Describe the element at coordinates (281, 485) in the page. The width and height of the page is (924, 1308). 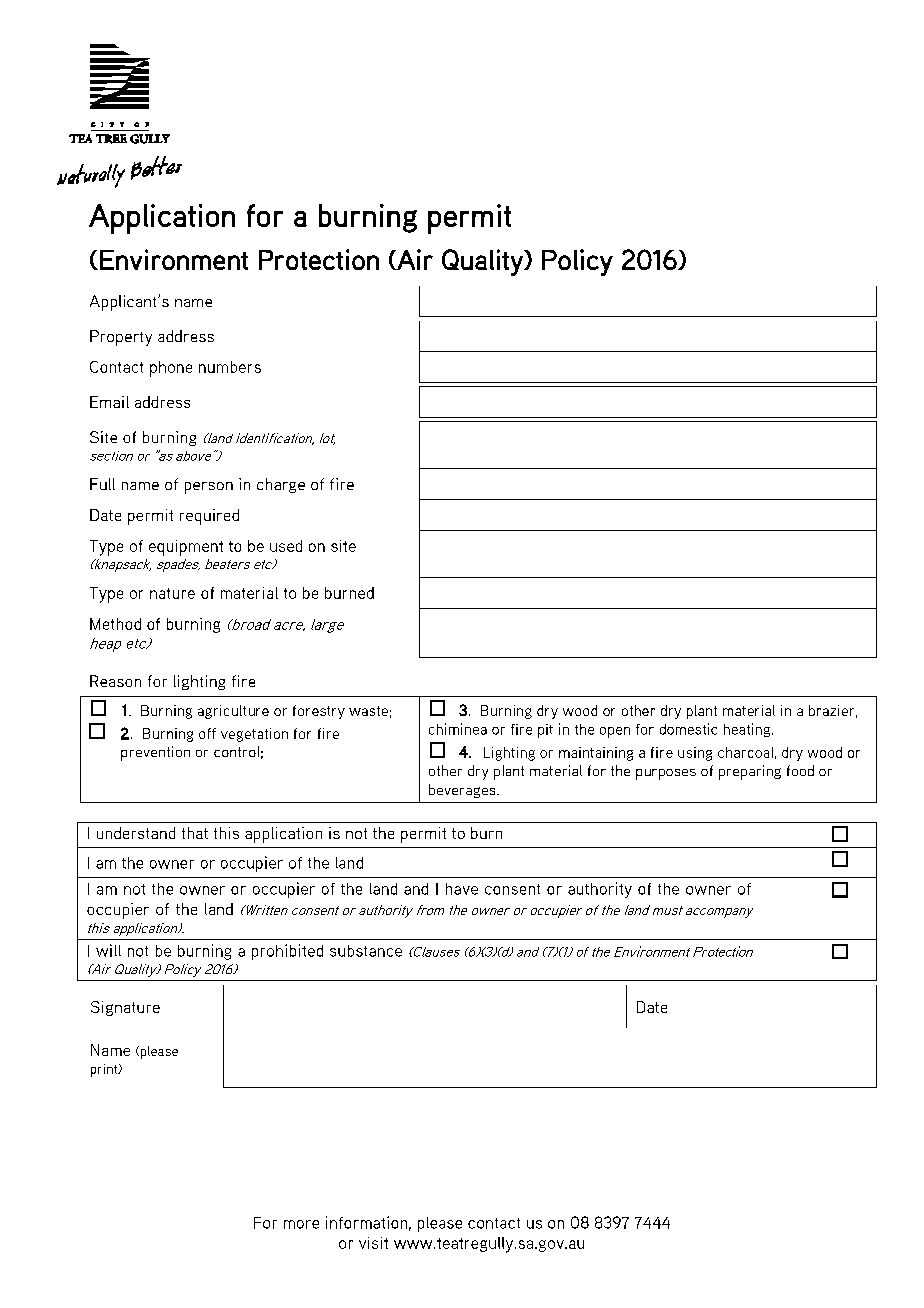
I see `charge` at that location.
